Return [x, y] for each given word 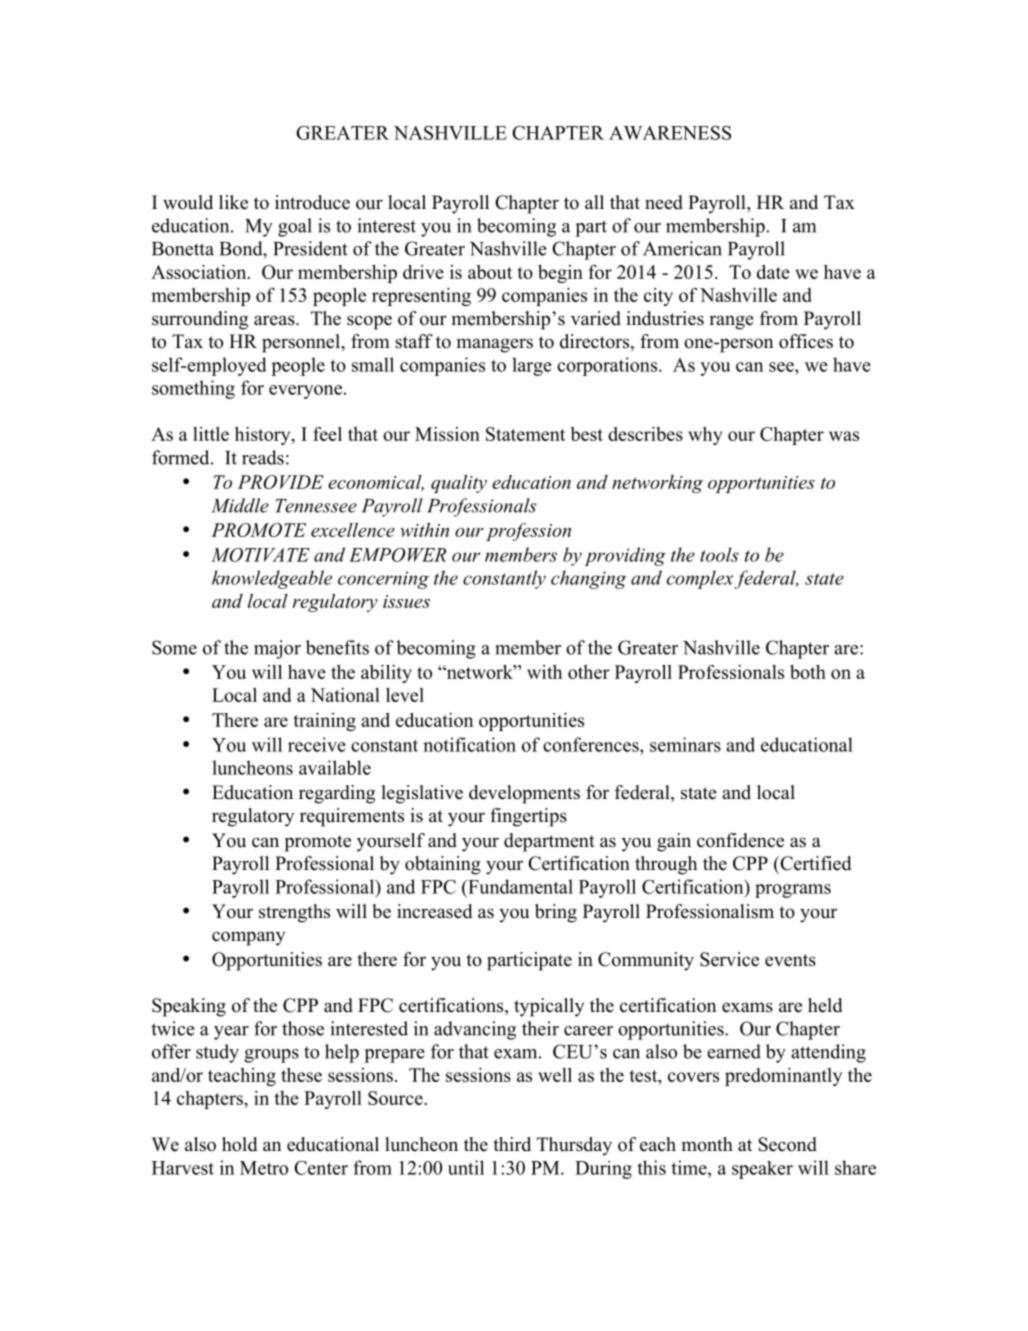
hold [239, 1144]
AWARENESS [670, 133]
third [512, 1144]
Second [787, 1144]
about [490, 272]
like [233, 202]
